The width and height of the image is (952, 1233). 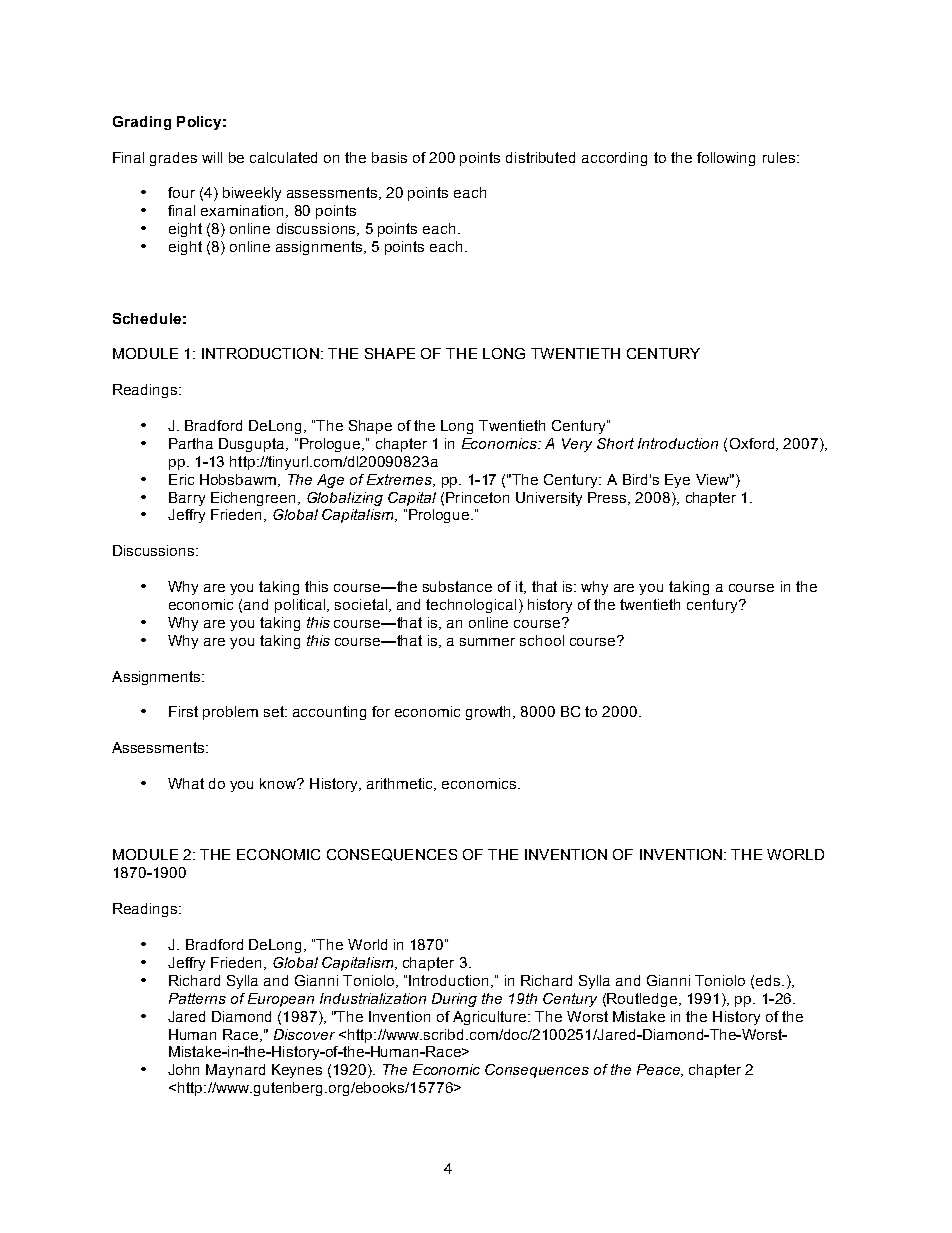 I want to click on substance, so click(x=457, y=586).
